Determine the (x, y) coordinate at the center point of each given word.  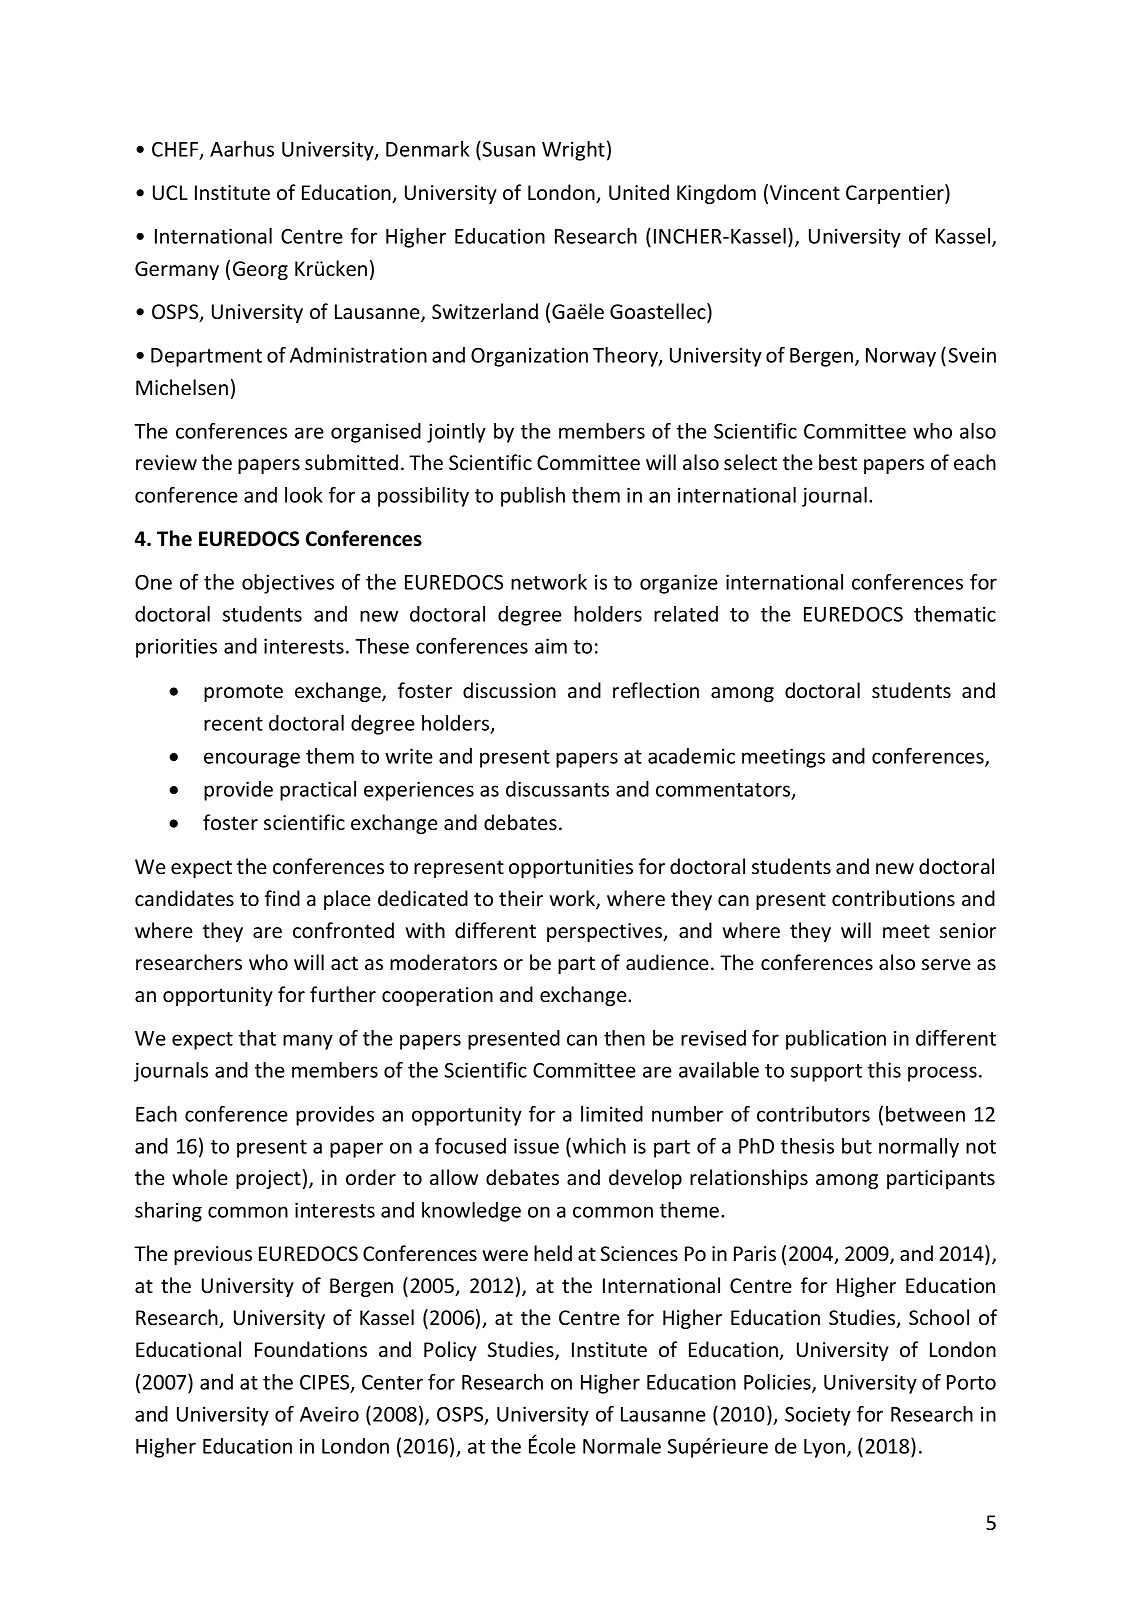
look (304, 495)
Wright (573, 151)
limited (612, 1114)
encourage (252, 760)
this (884, 1070)
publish (533, 497)
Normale (622, 1446)
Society (818, 1416)
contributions (893, 898)
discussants (557, 789)
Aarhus (242, 149)
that (257, 1038)
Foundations (311, 1349)
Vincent (805, 192)
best (838, 462)
